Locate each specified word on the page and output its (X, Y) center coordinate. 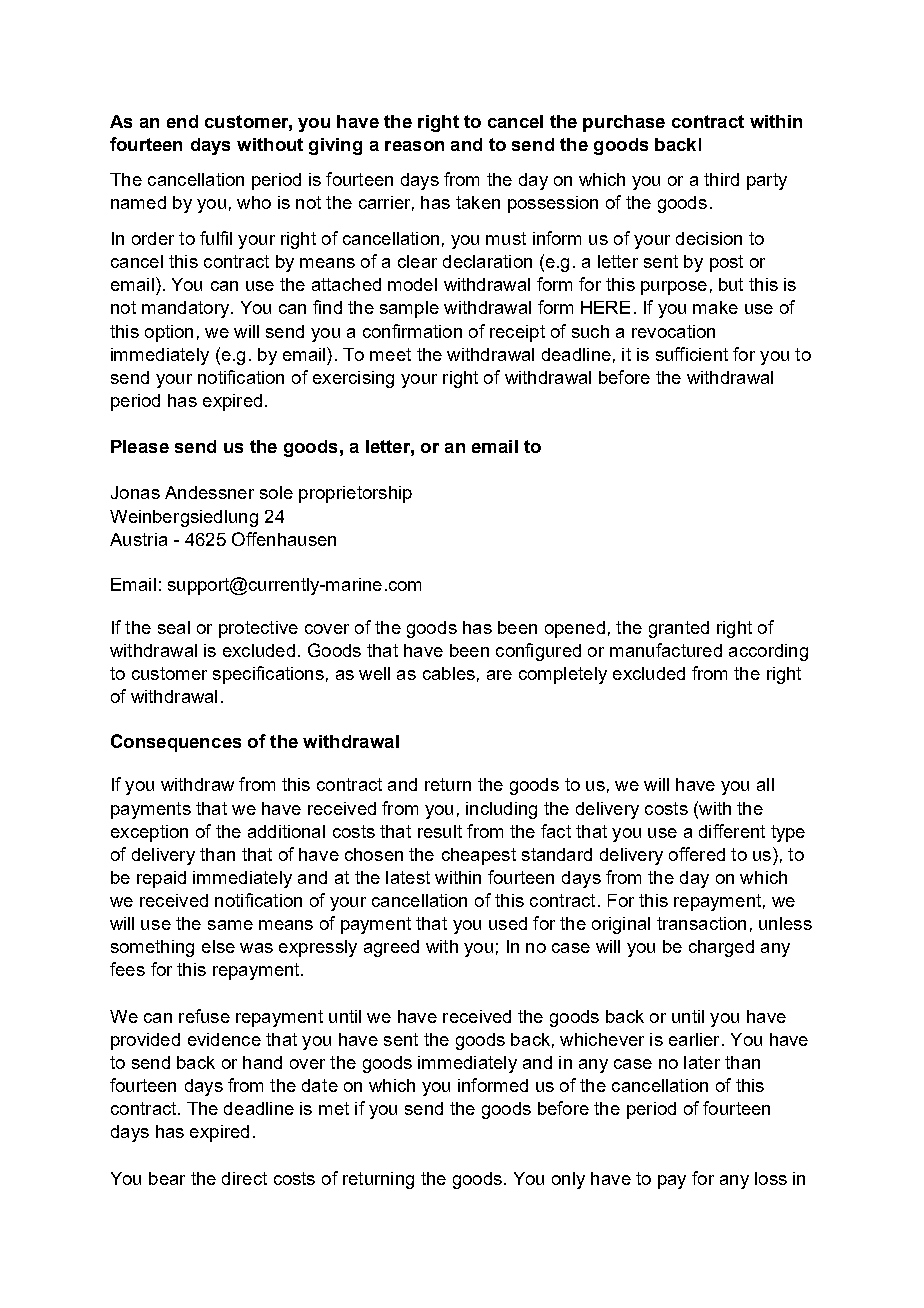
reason (414, 146)
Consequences (176, 743)
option (169, 333)
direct (244, 1178)
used (508, 923)
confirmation (412, 331)
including (501, 810)
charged (721, 948)
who (254, 202)
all (765, 784)
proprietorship (355, 494)
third (721, 179)
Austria (138, 539)
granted (679, 629)
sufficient (692, 354)
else (218, 946)
